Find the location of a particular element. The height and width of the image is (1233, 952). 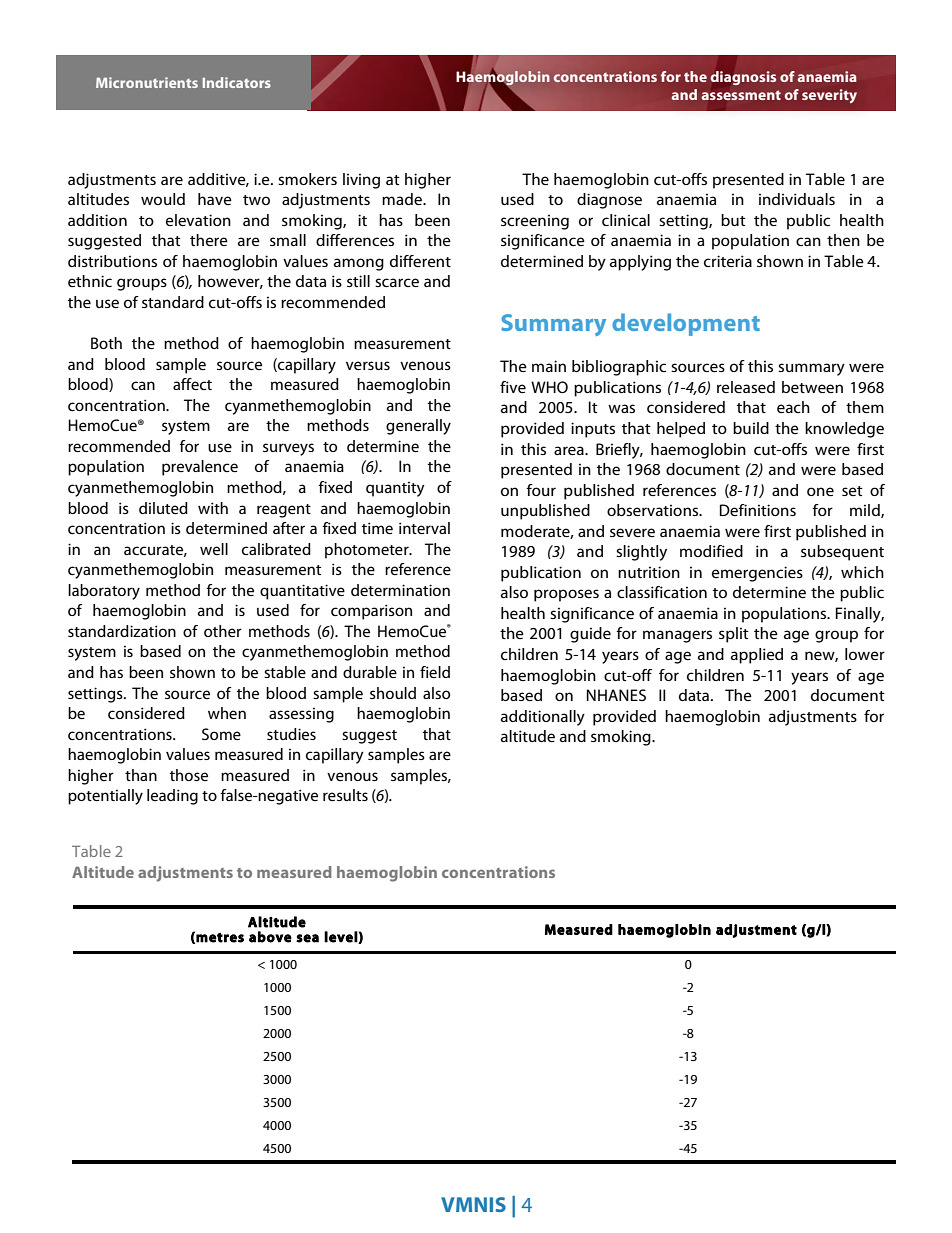

diluted is located at coordinates (163, 508).
